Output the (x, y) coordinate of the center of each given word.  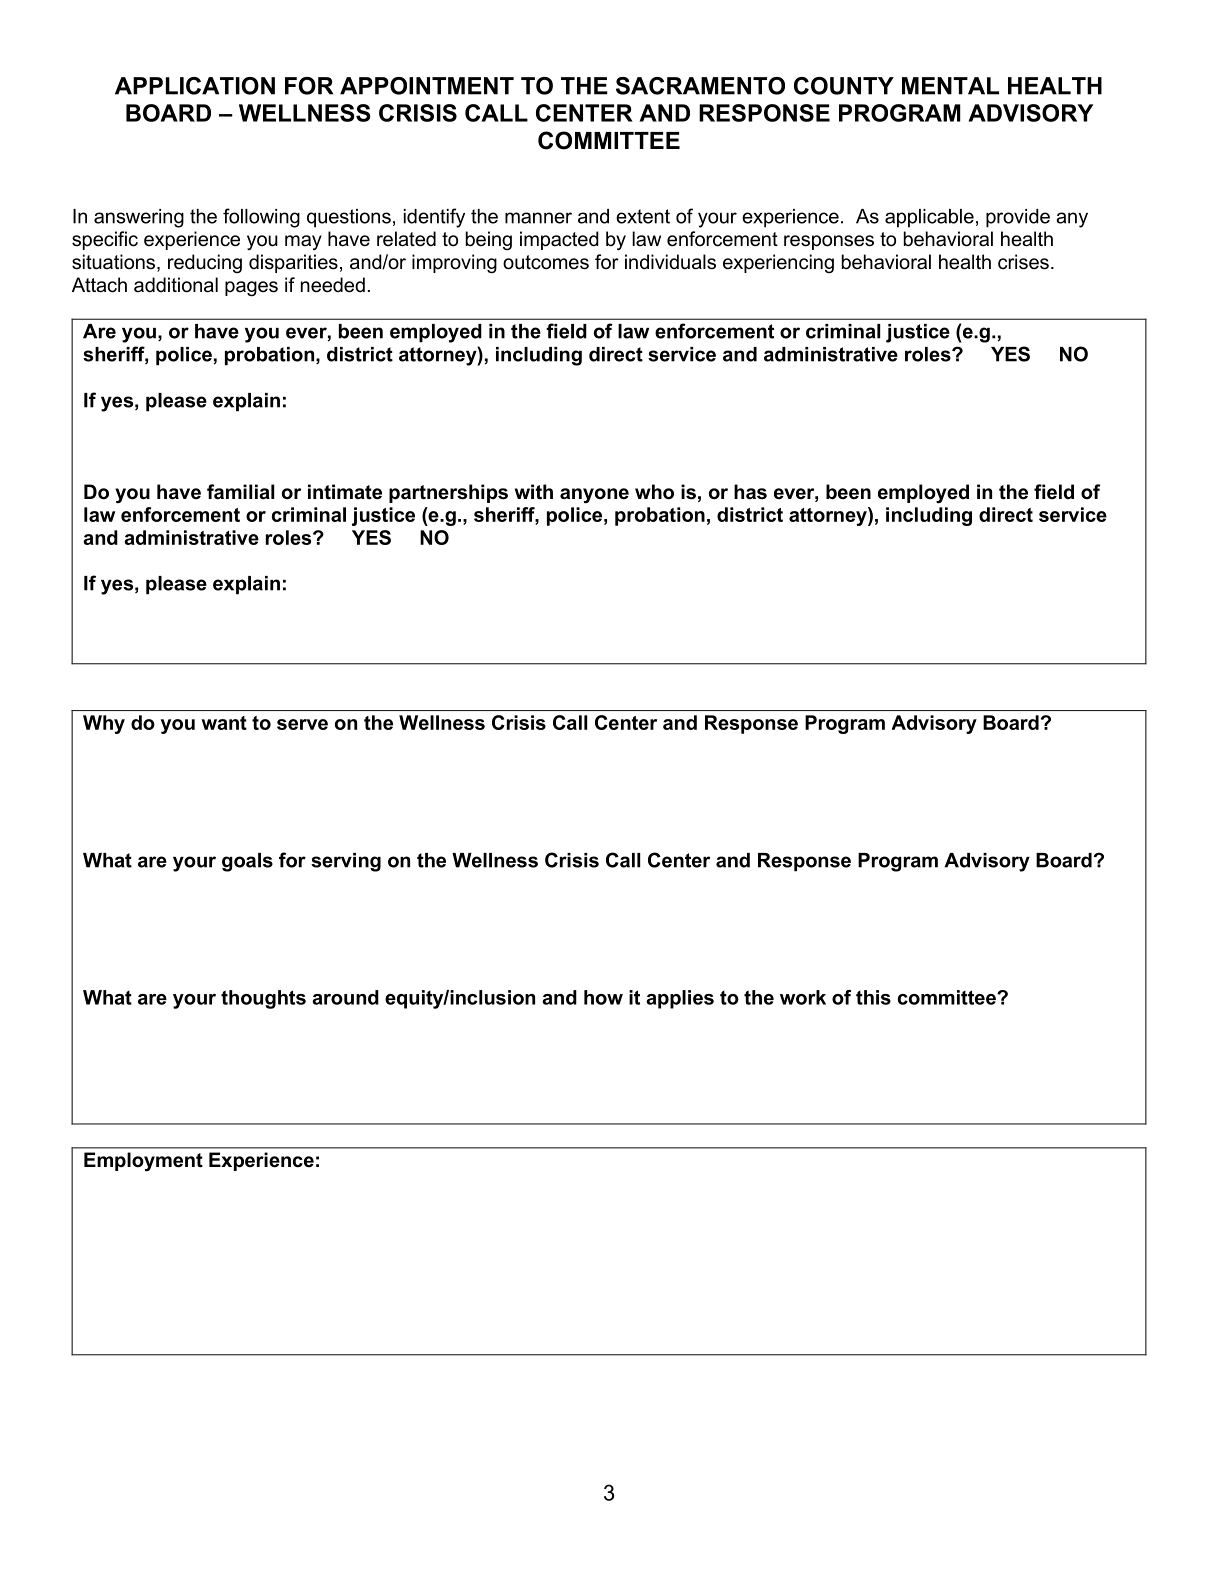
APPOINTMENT (427, 86)
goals (247, 862)
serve (302, 724)
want (224, 723)
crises (1023, 262)
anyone (594, 496)
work (803, 997)
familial (240, 492)
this (873, 997)
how (603, 997)
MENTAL (950, 86)
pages (251, 288)
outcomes (546, 262)
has (750, 492)
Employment (143, 1162)
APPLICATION (195, 86)
